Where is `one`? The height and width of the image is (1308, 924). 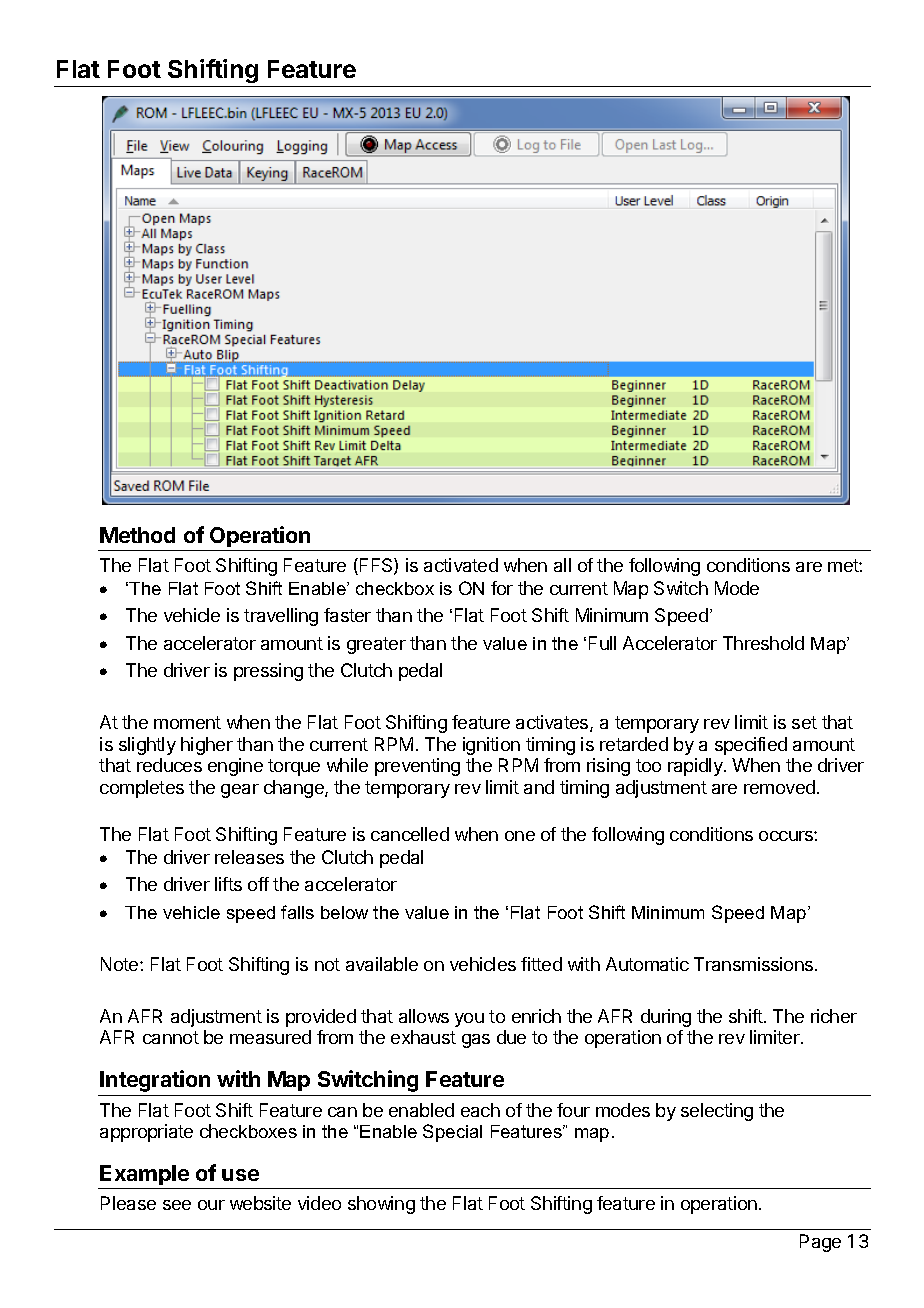 one is located at coordinates (520, 836).
